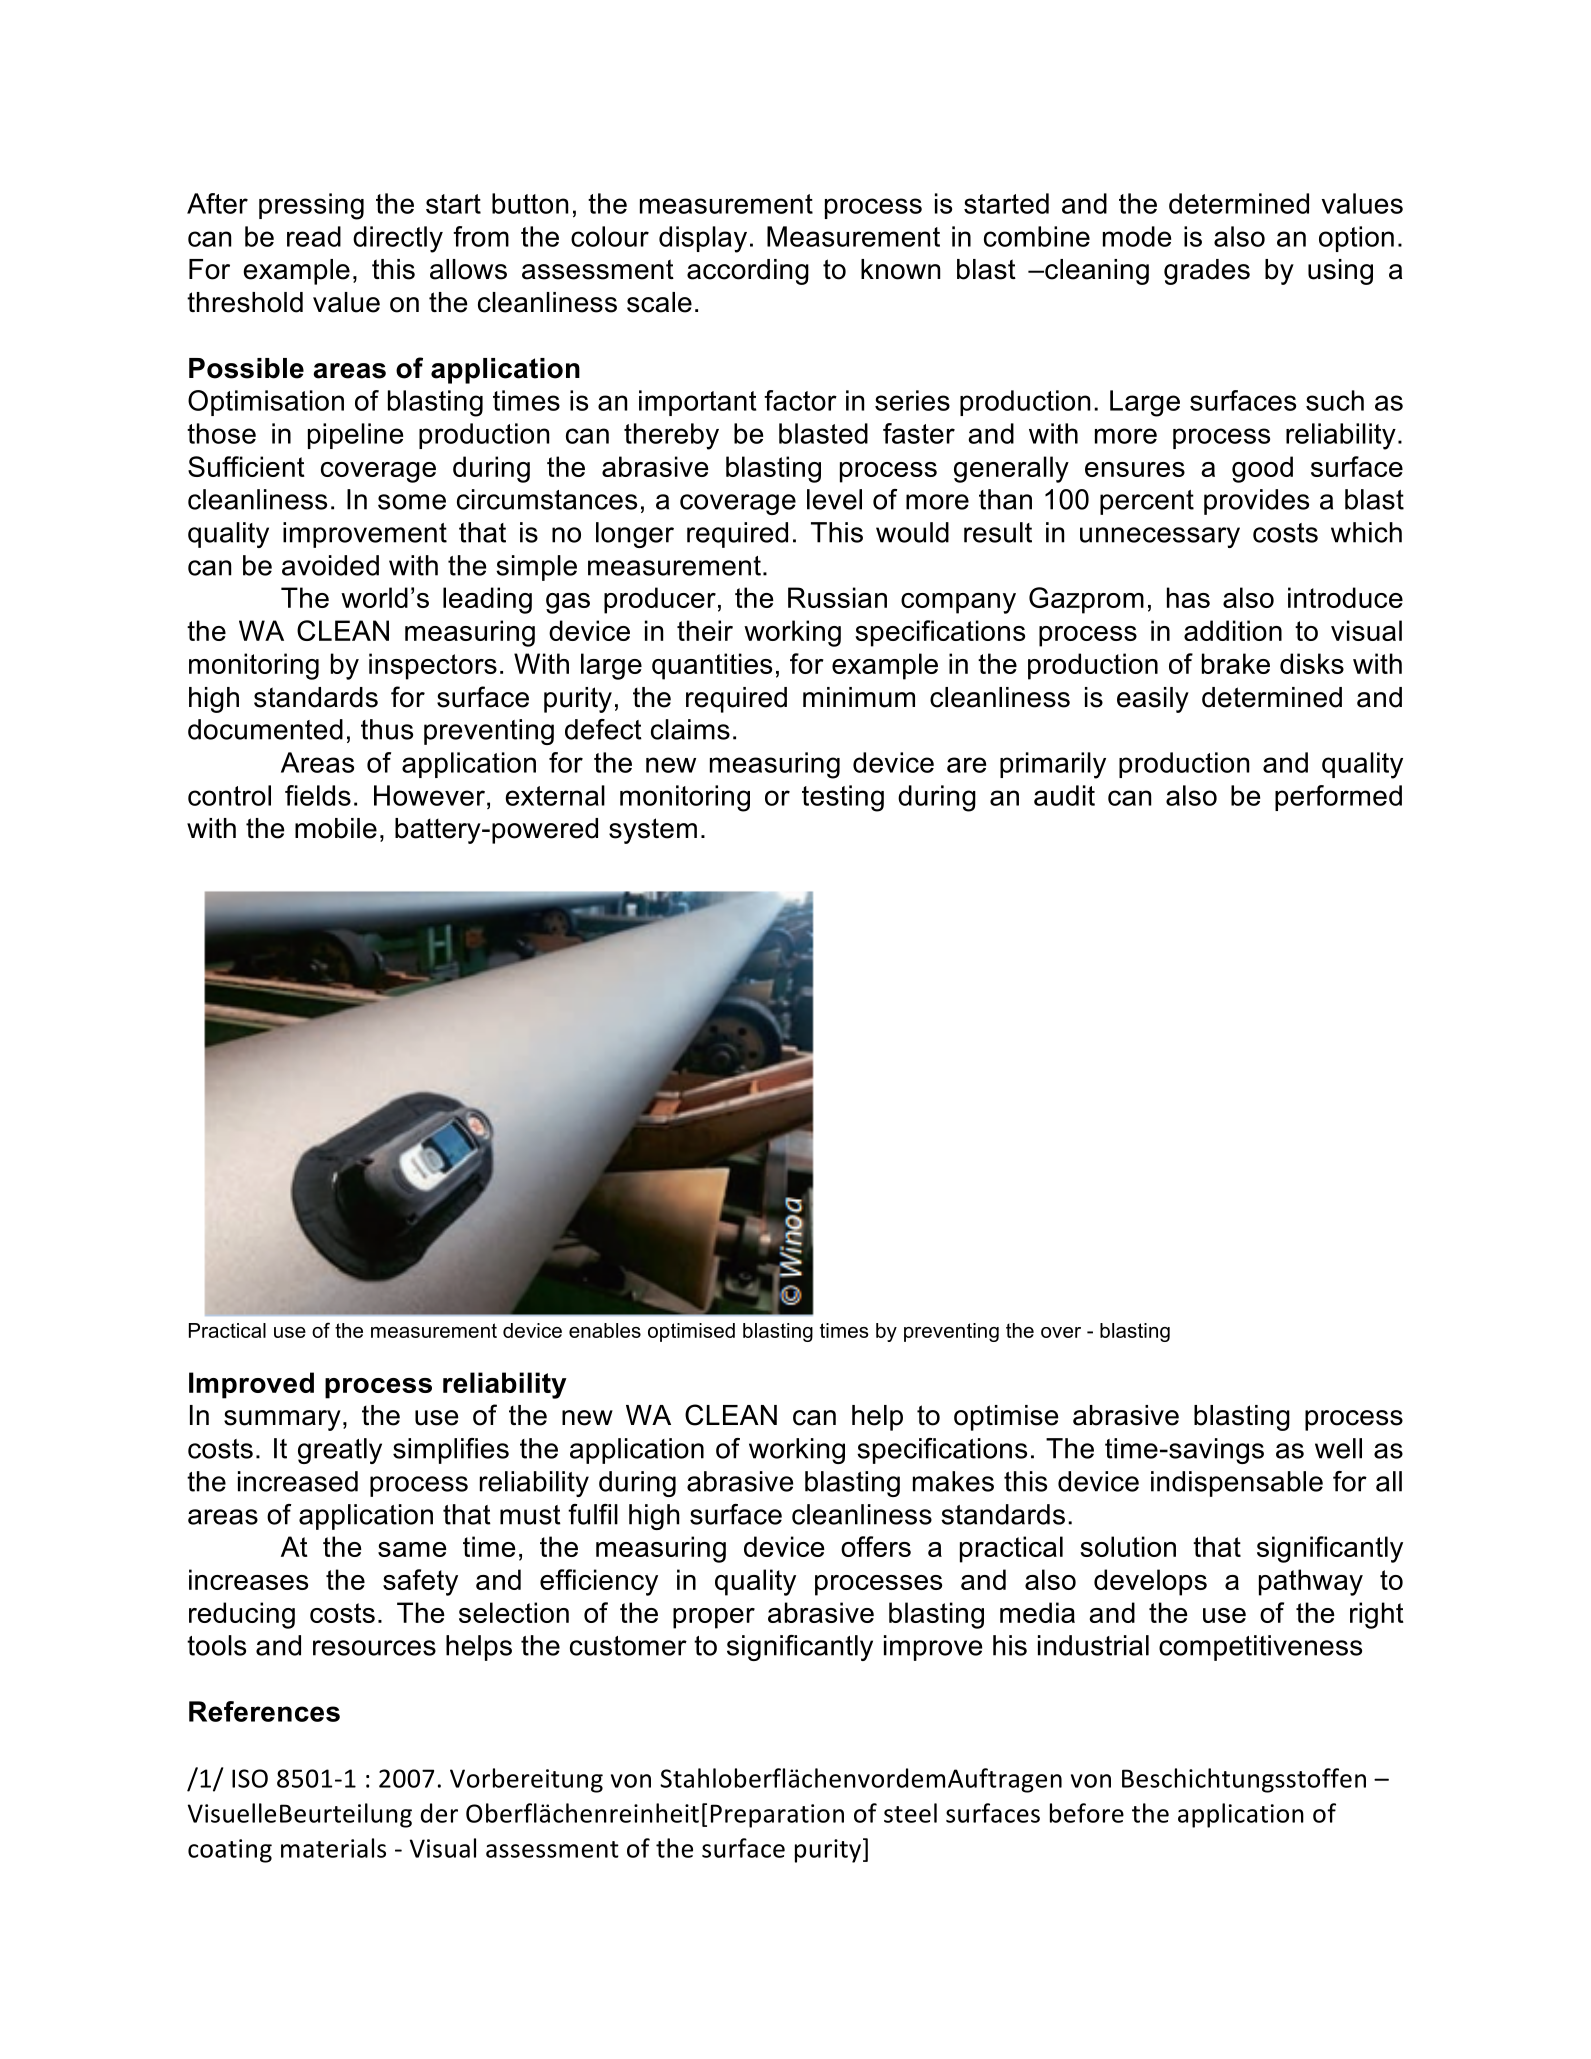  Describe the element at coordinates (398, 239) in the screenshot. I see `directly` at that location.
